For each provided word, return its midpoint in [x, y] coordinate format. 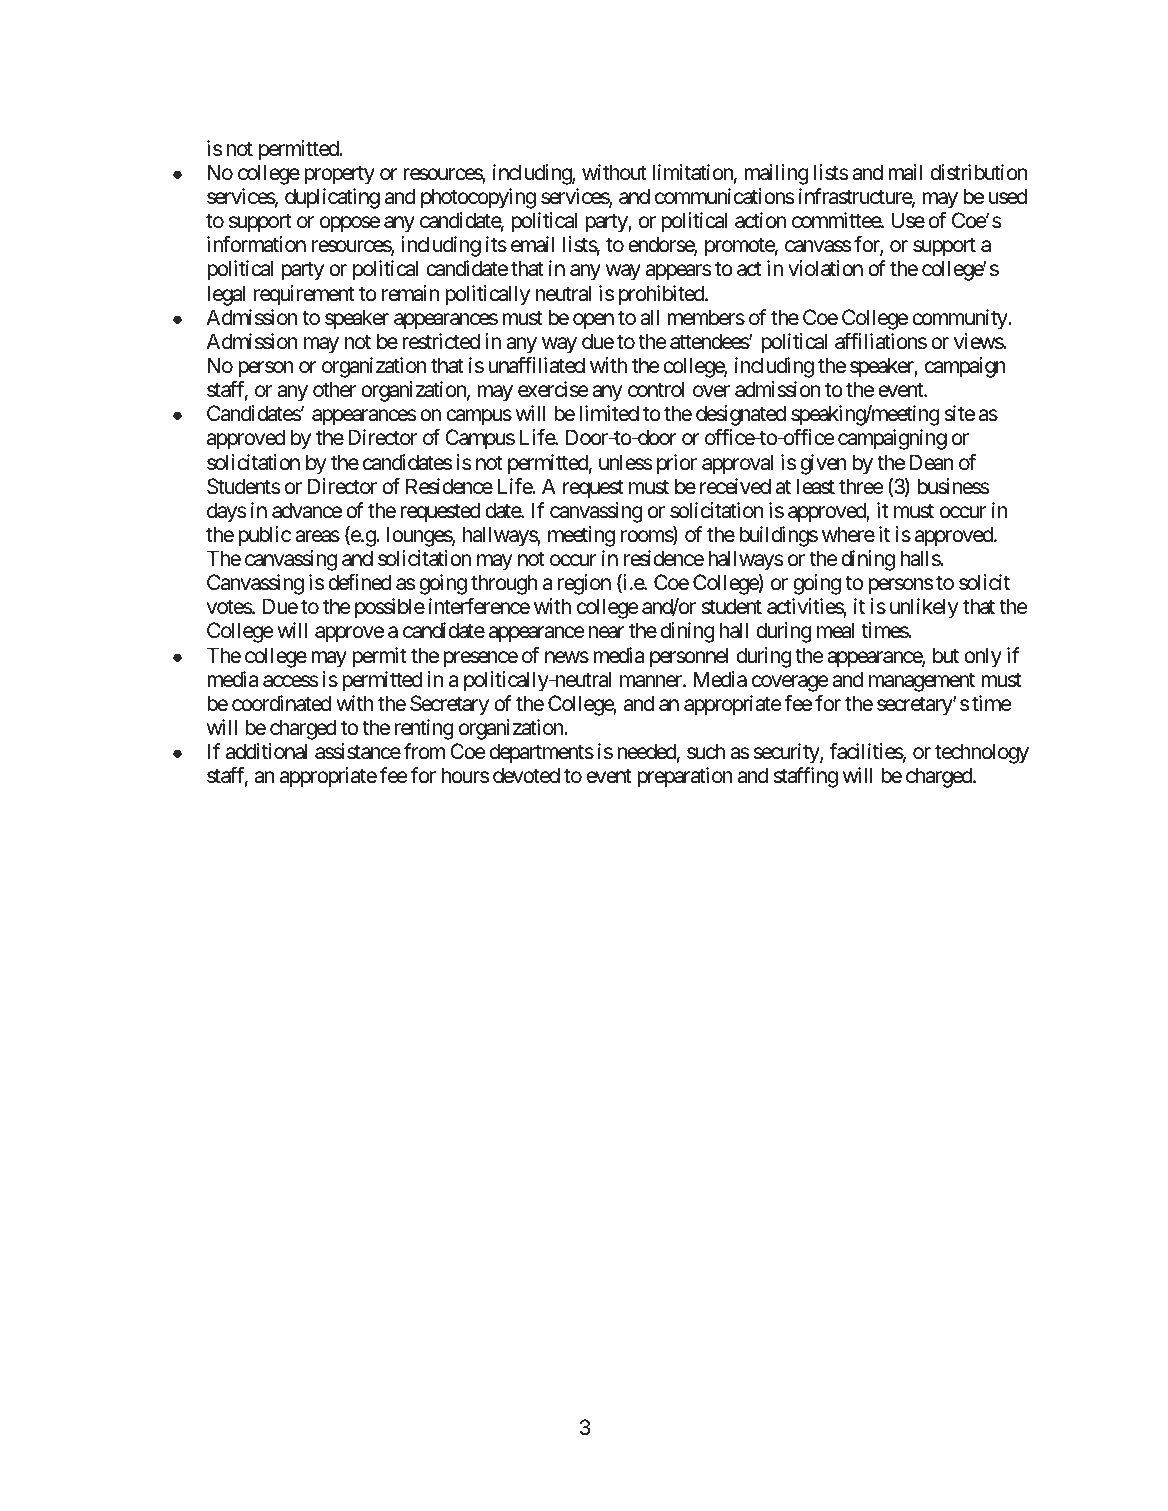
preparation [685, 777]
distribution [978, 172]
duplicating [332, 198]
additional [266, 751]
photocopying [478, 198]
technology [982, 753]
